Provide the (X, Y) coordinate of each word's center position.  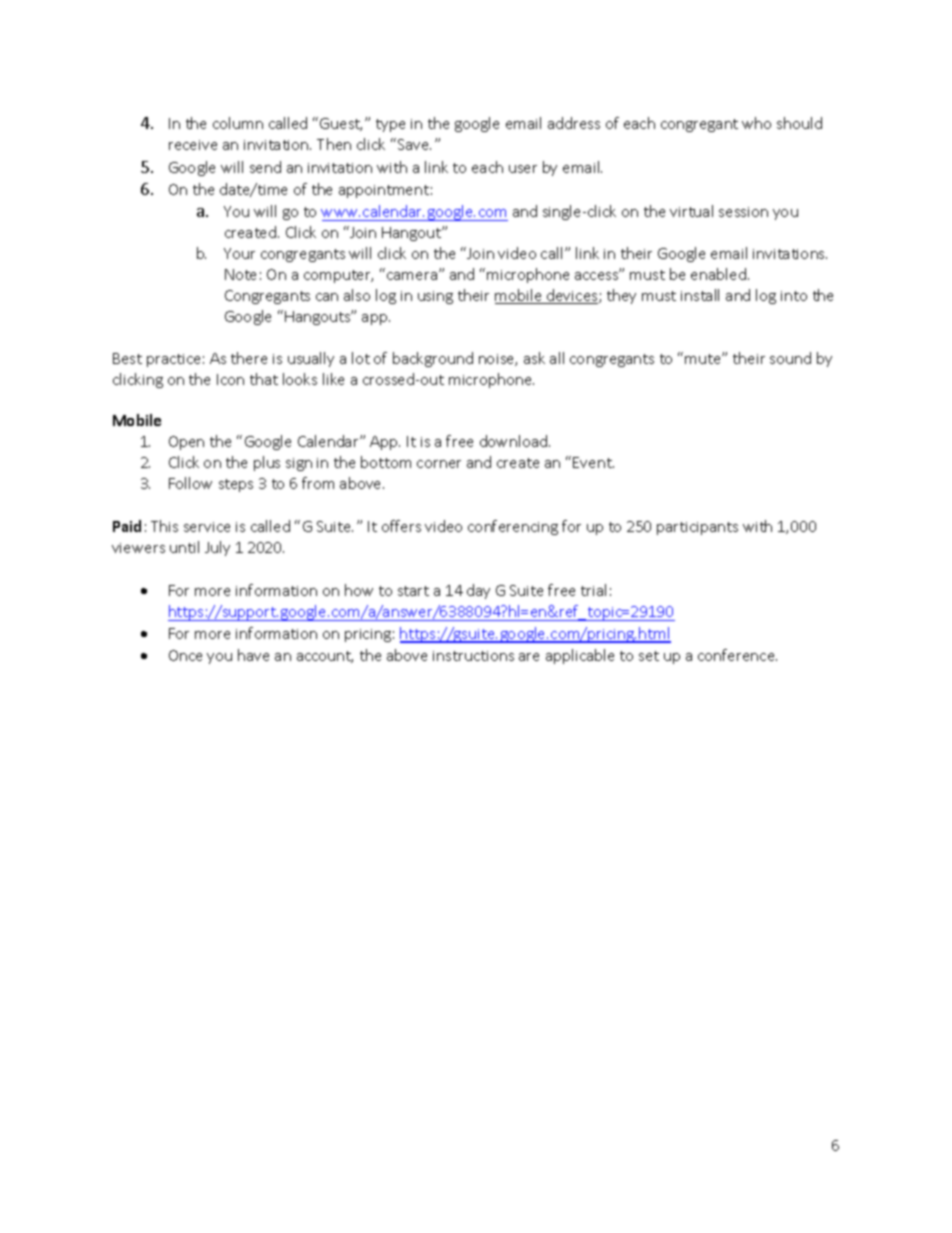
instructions (473, 656)
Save (414, 144)
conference (737, 655)
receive (193, 145)
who (756, 123)
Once (185, 655)
